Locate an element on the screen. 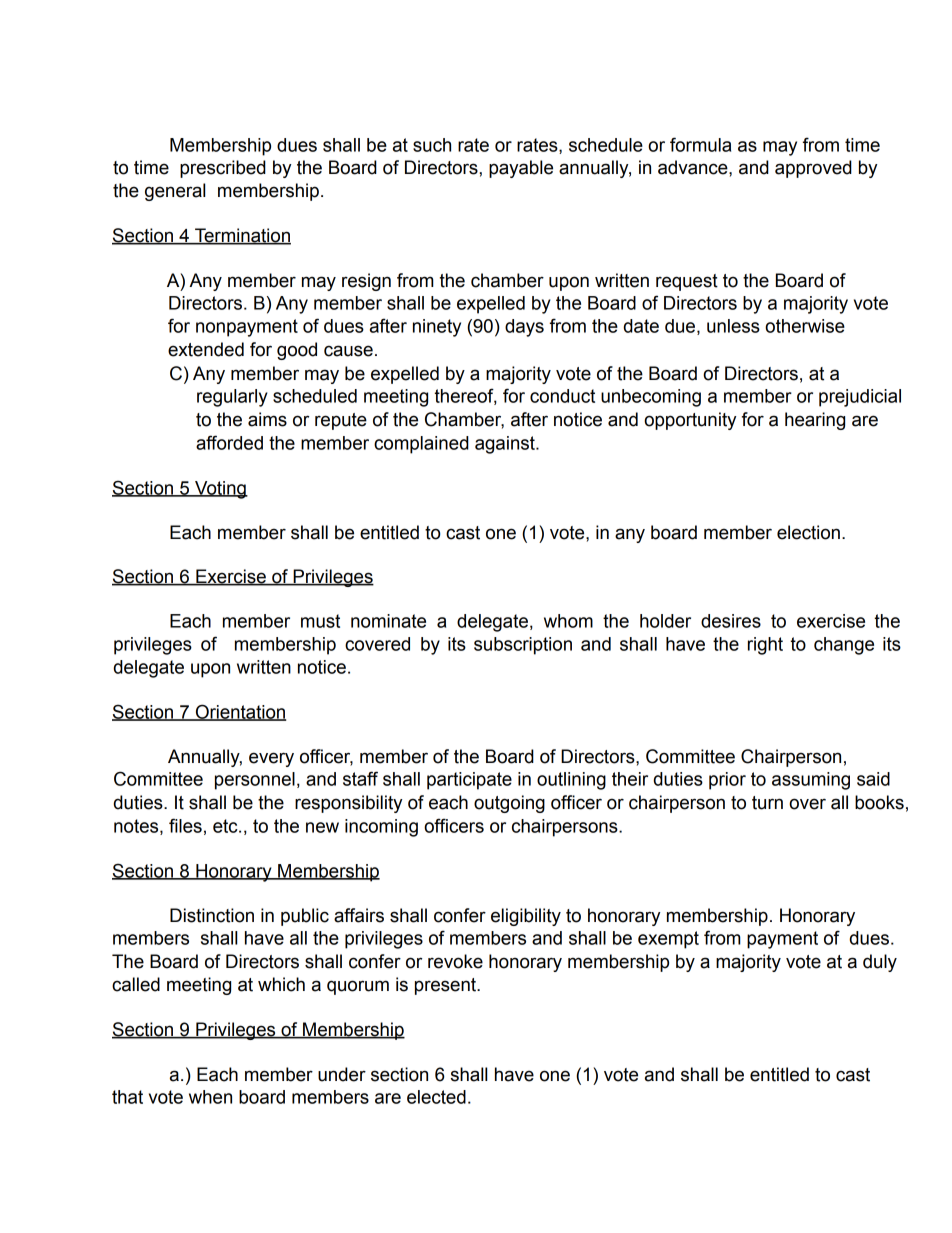  must is located at coordinates (320, 621).
